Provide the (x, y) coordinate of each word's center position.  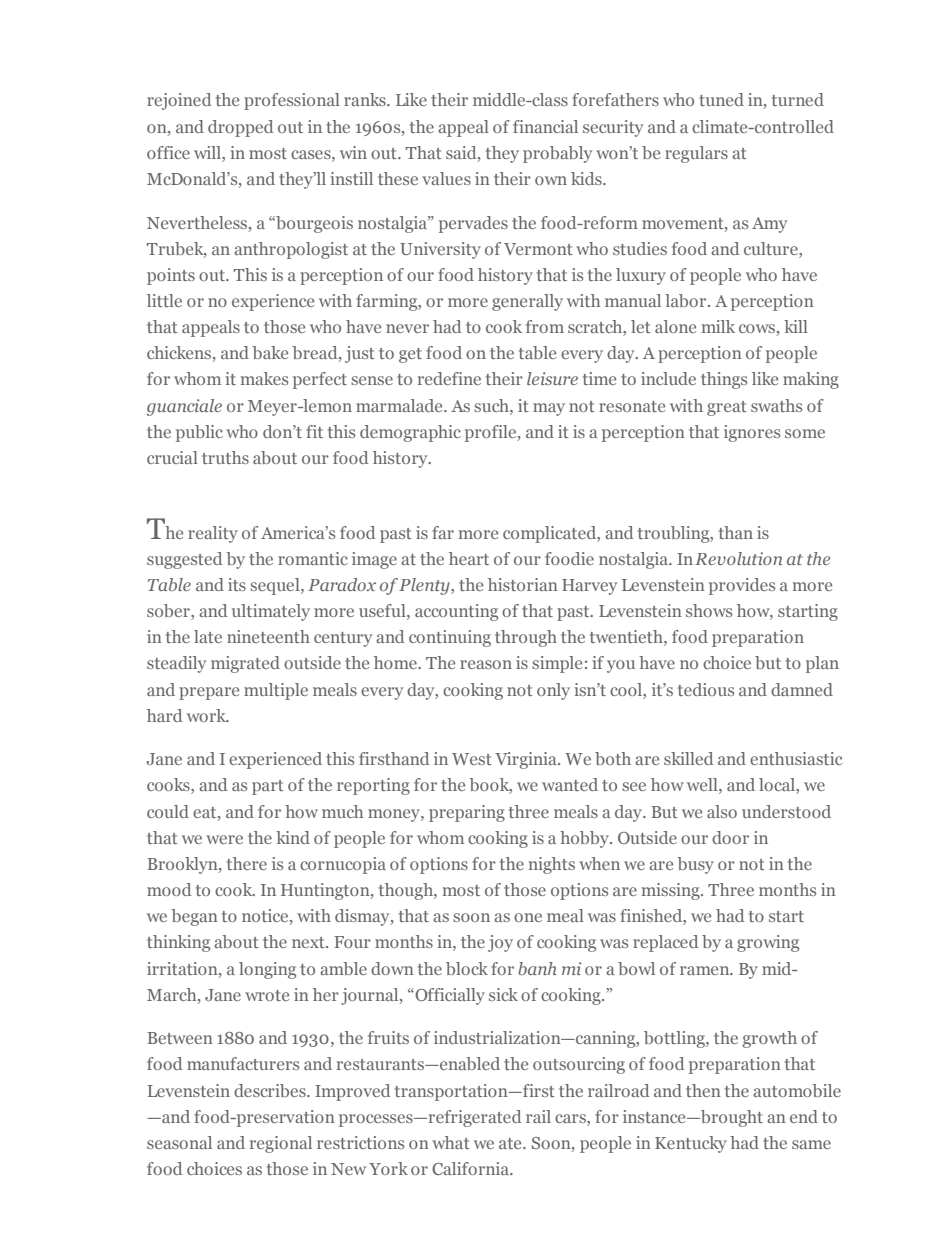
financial (545, 126)
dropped (240, 128)
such (492, 405)
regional (281, 1144)
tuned (721, 99)
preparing (467, 813)
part (268, 787)
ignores (752, 433)
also (722, 811)
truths (225, 457)
